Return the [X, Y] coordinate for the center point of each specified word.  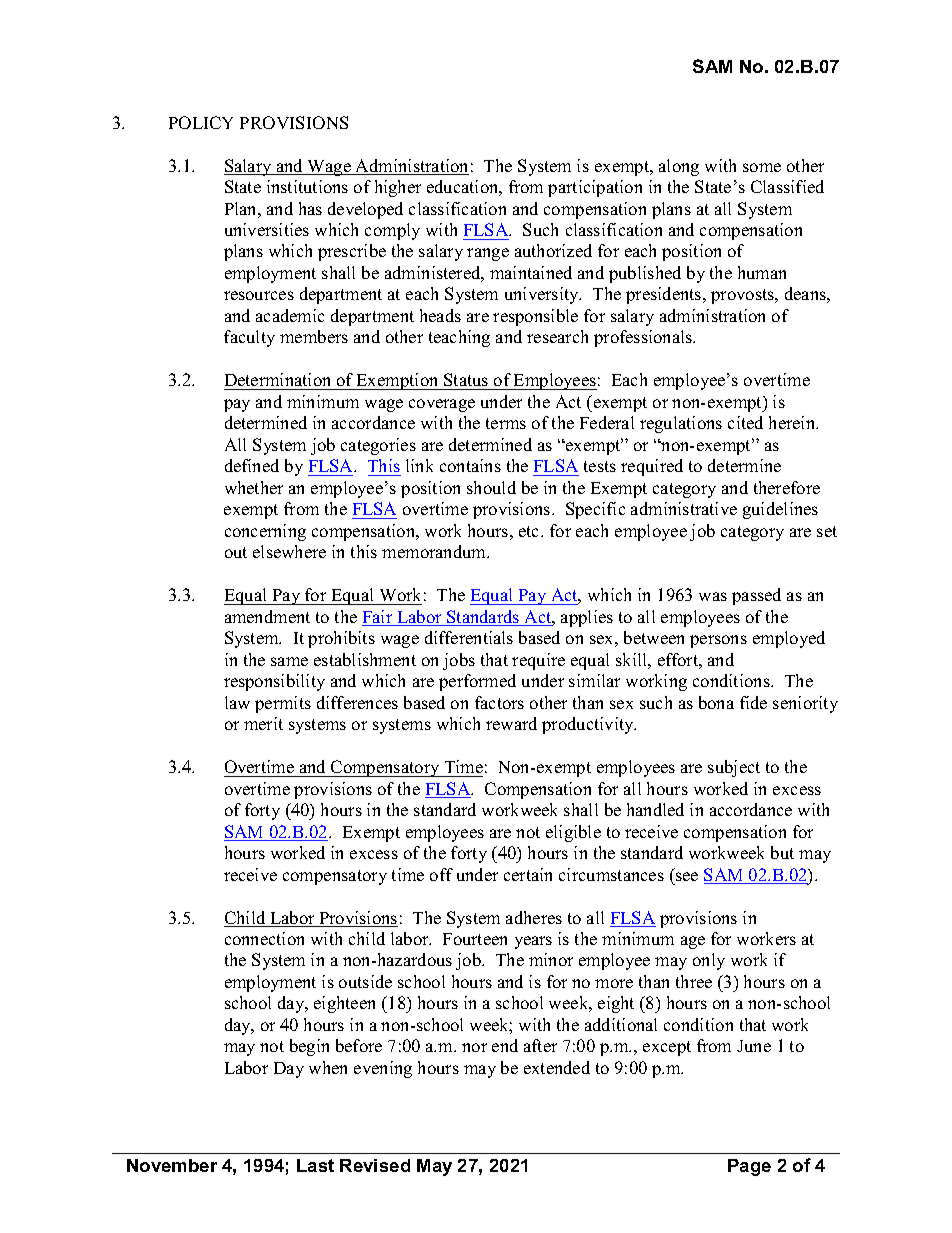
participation [595, 188]
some [762, 167]
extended [557, 1067]
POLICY [201, 122]
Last [315, 1165]
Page [749, 1167]
